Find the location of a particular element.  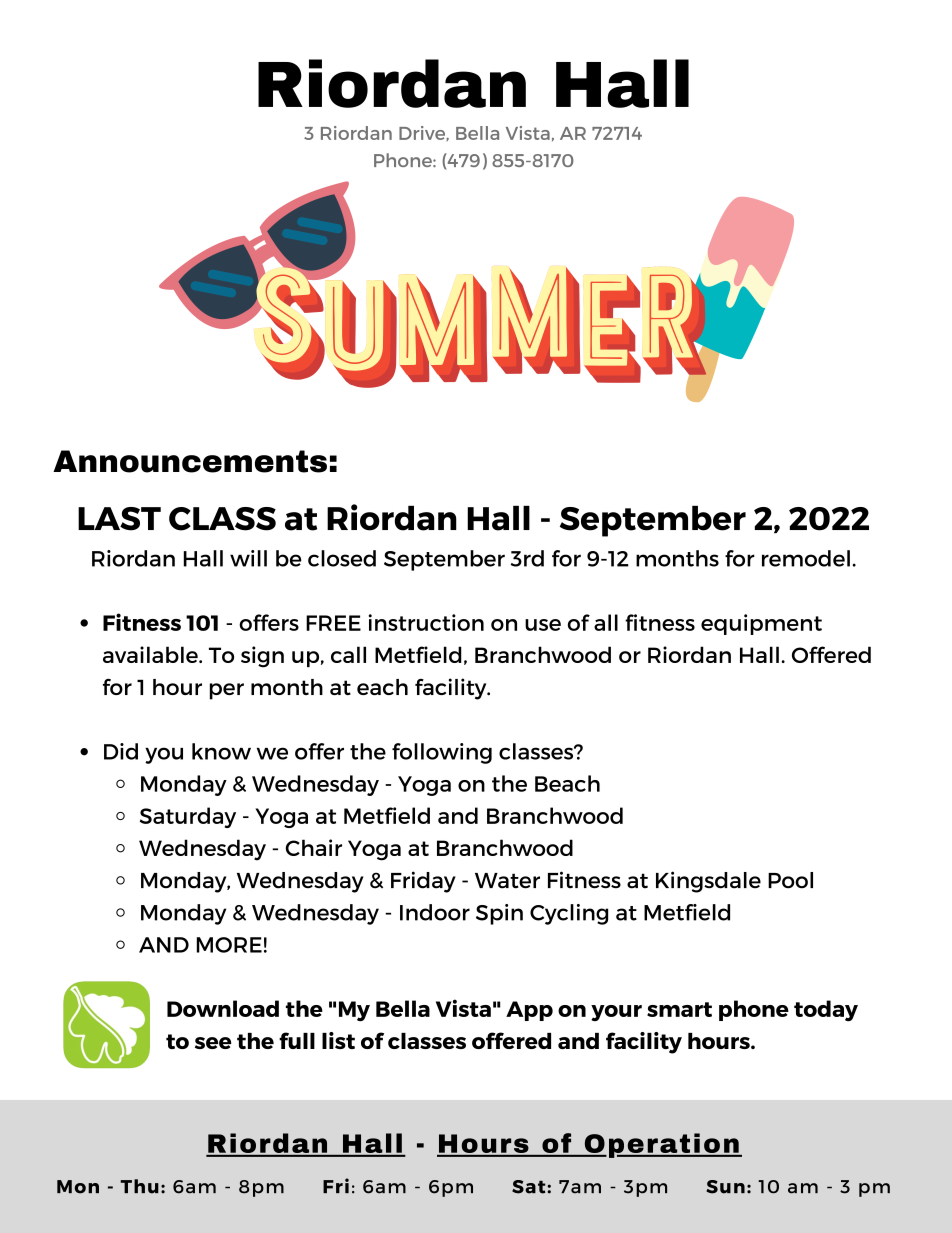

equipment is located at coordinates (761, 624).
